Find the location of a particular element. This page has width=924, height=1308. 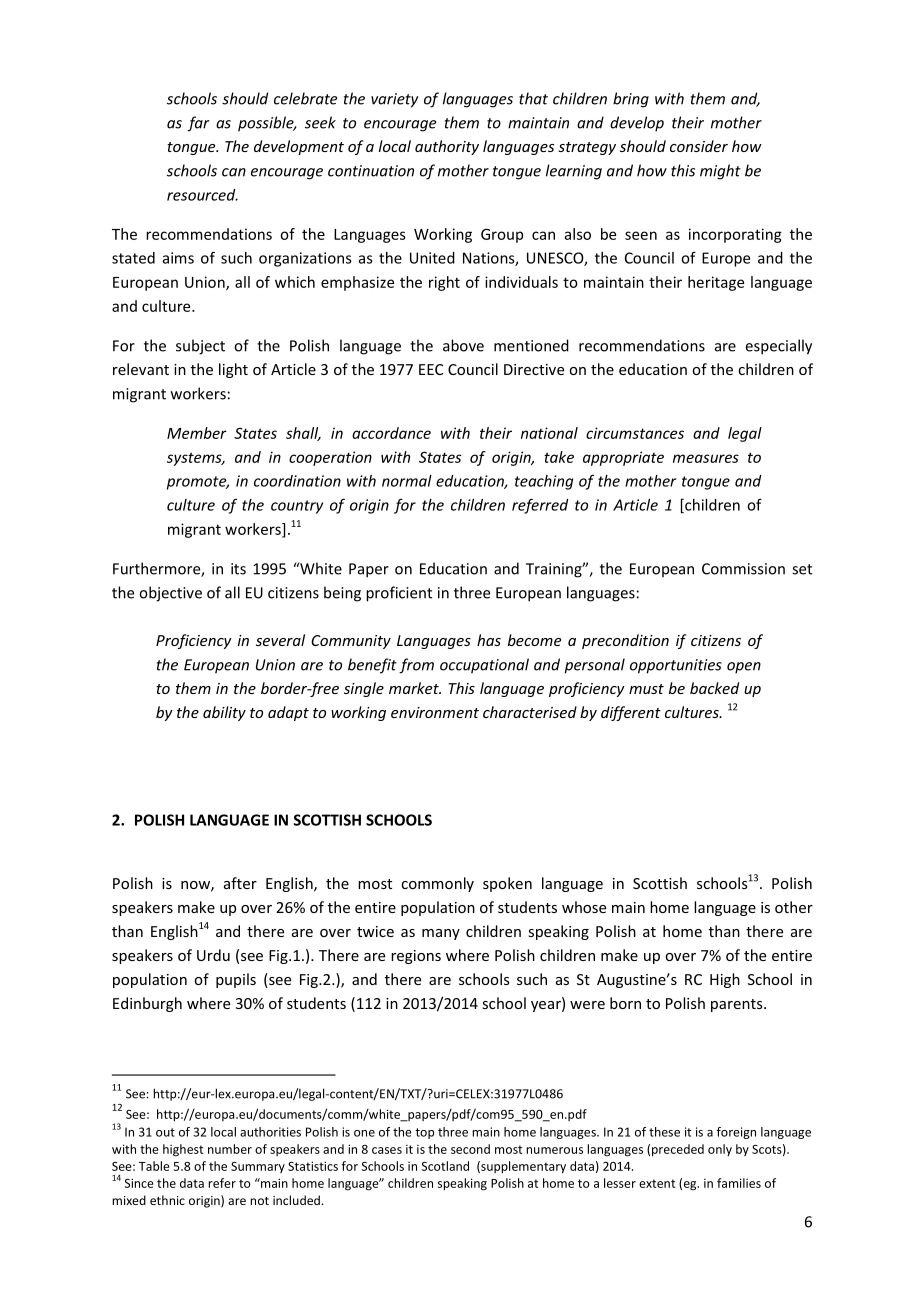

far is located at coordinates (198, 124).
